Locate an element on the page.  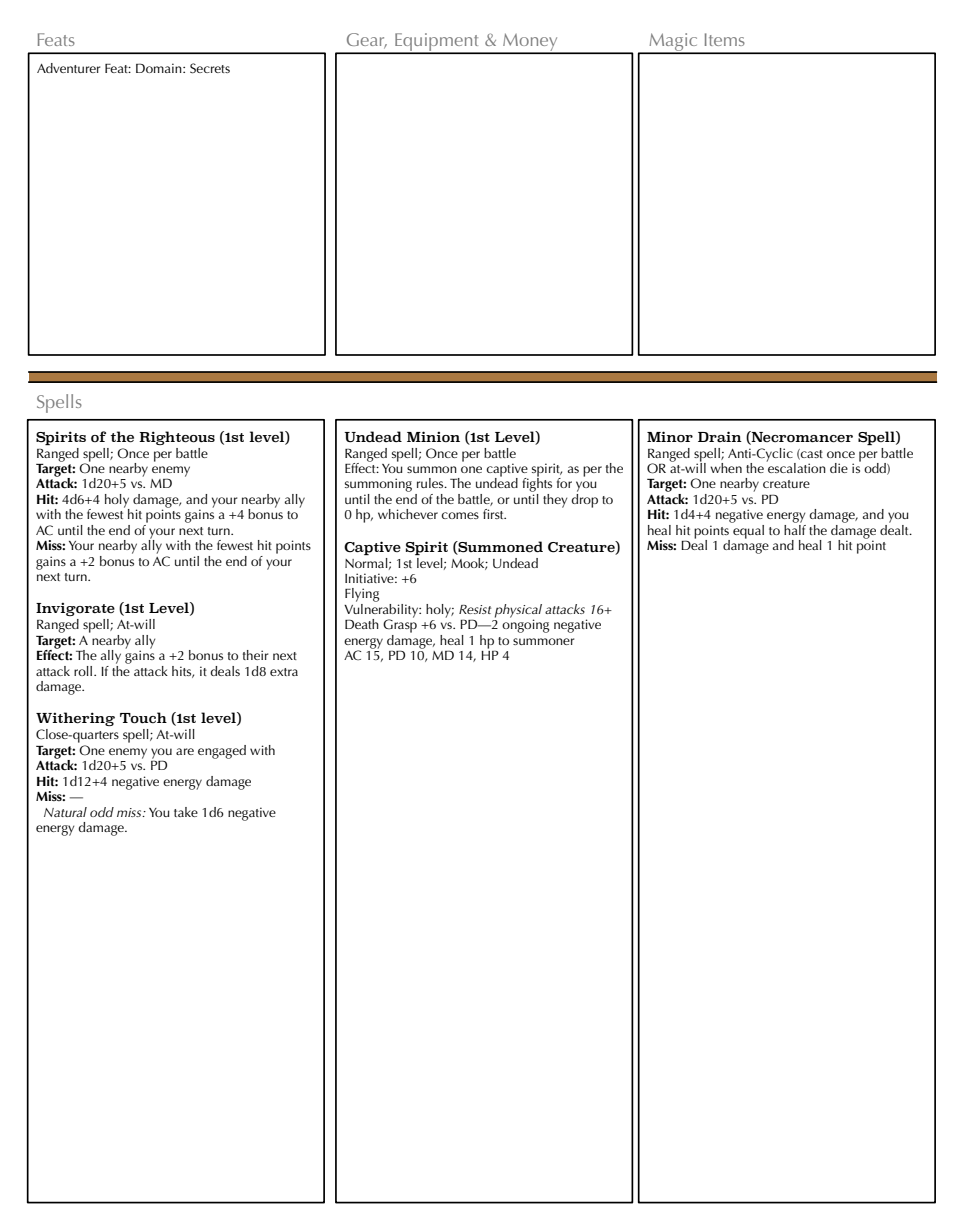
Secrets is located at coordinates (210, 68).
